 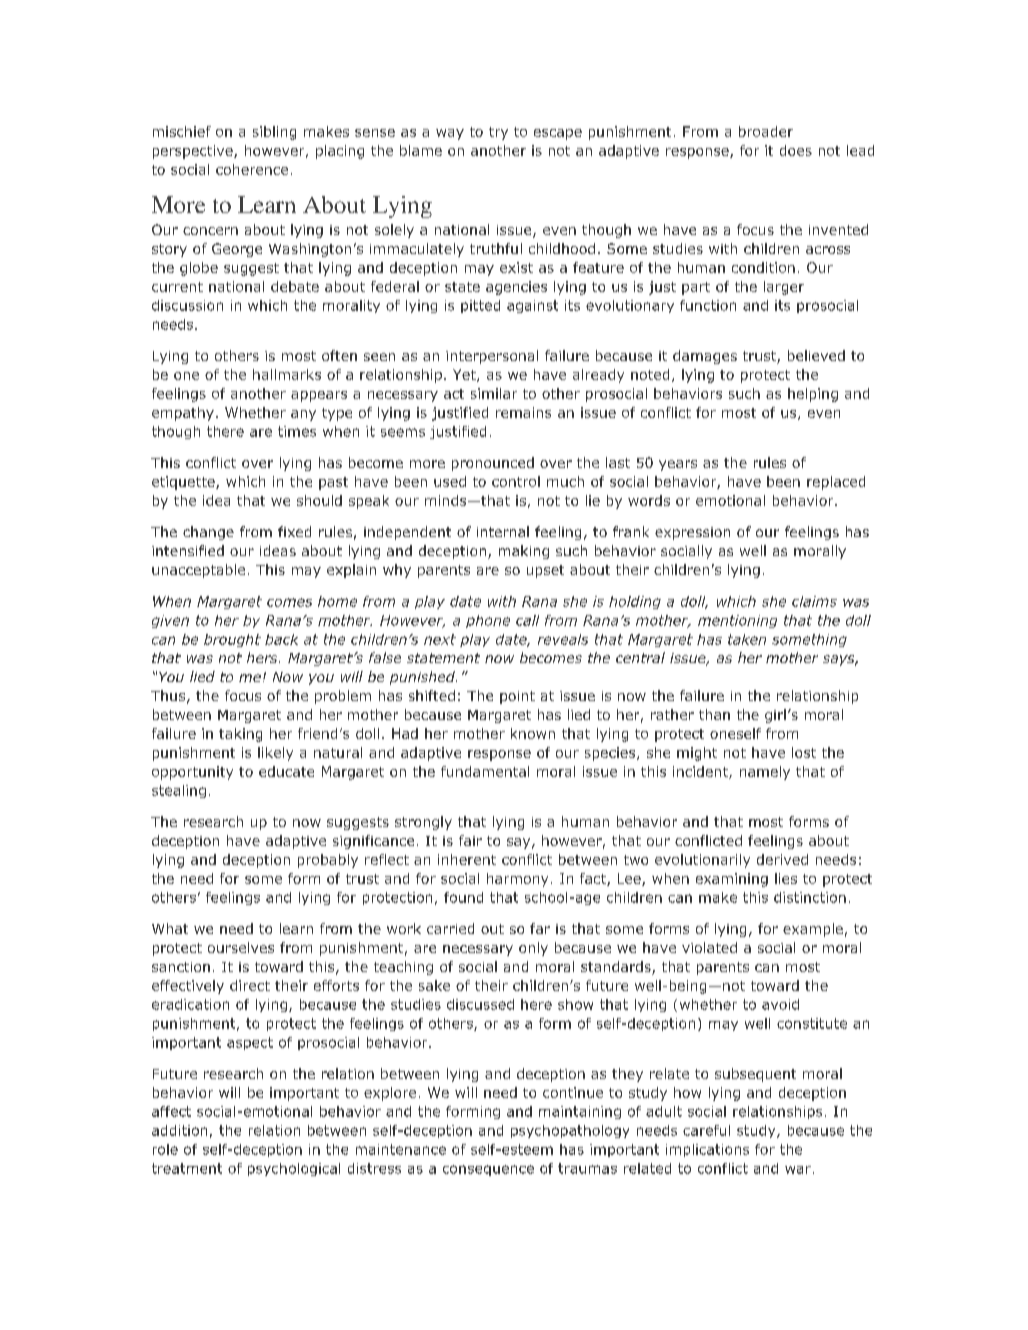 I want to click on psychological, so click(x=294, y=1169).
